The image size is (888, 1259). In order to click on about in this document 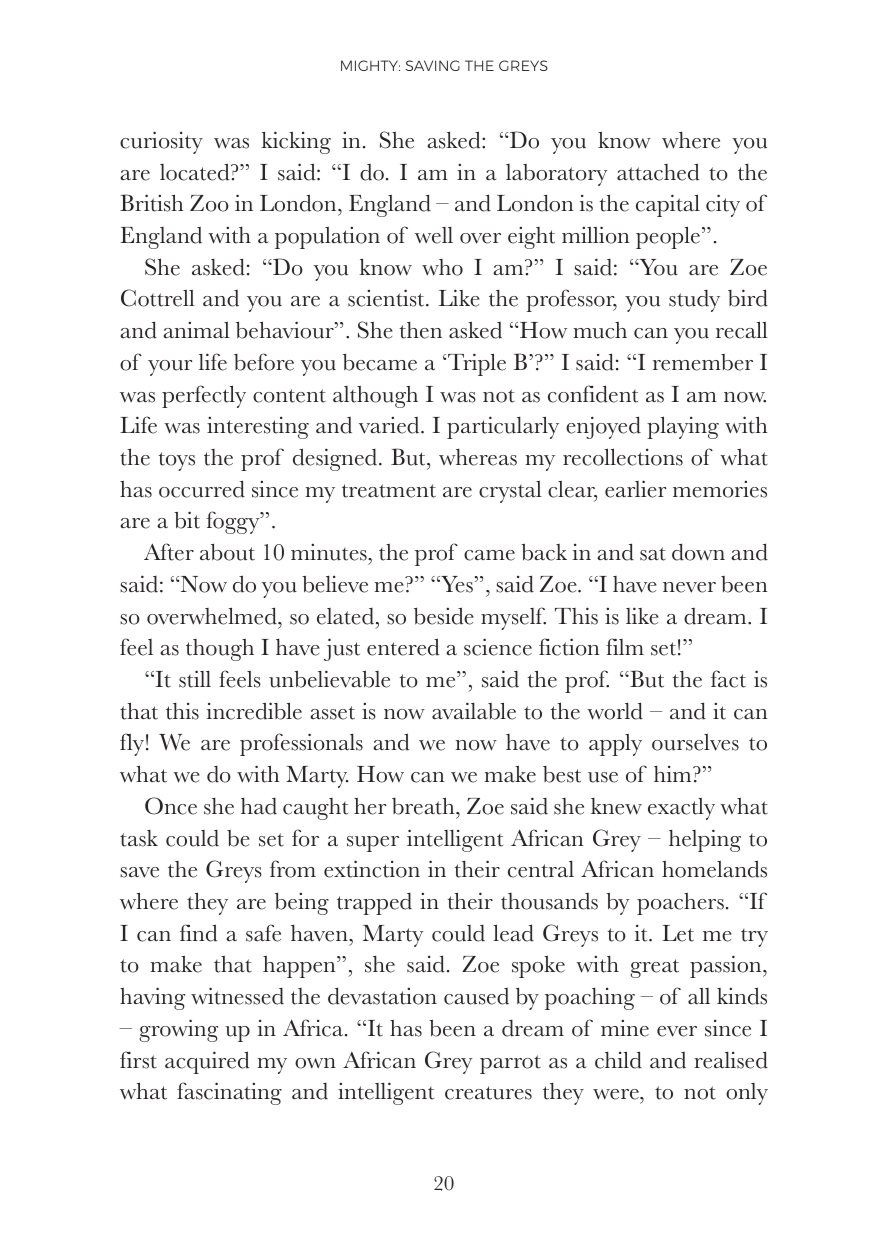, I will do `click(227, 552)`.
